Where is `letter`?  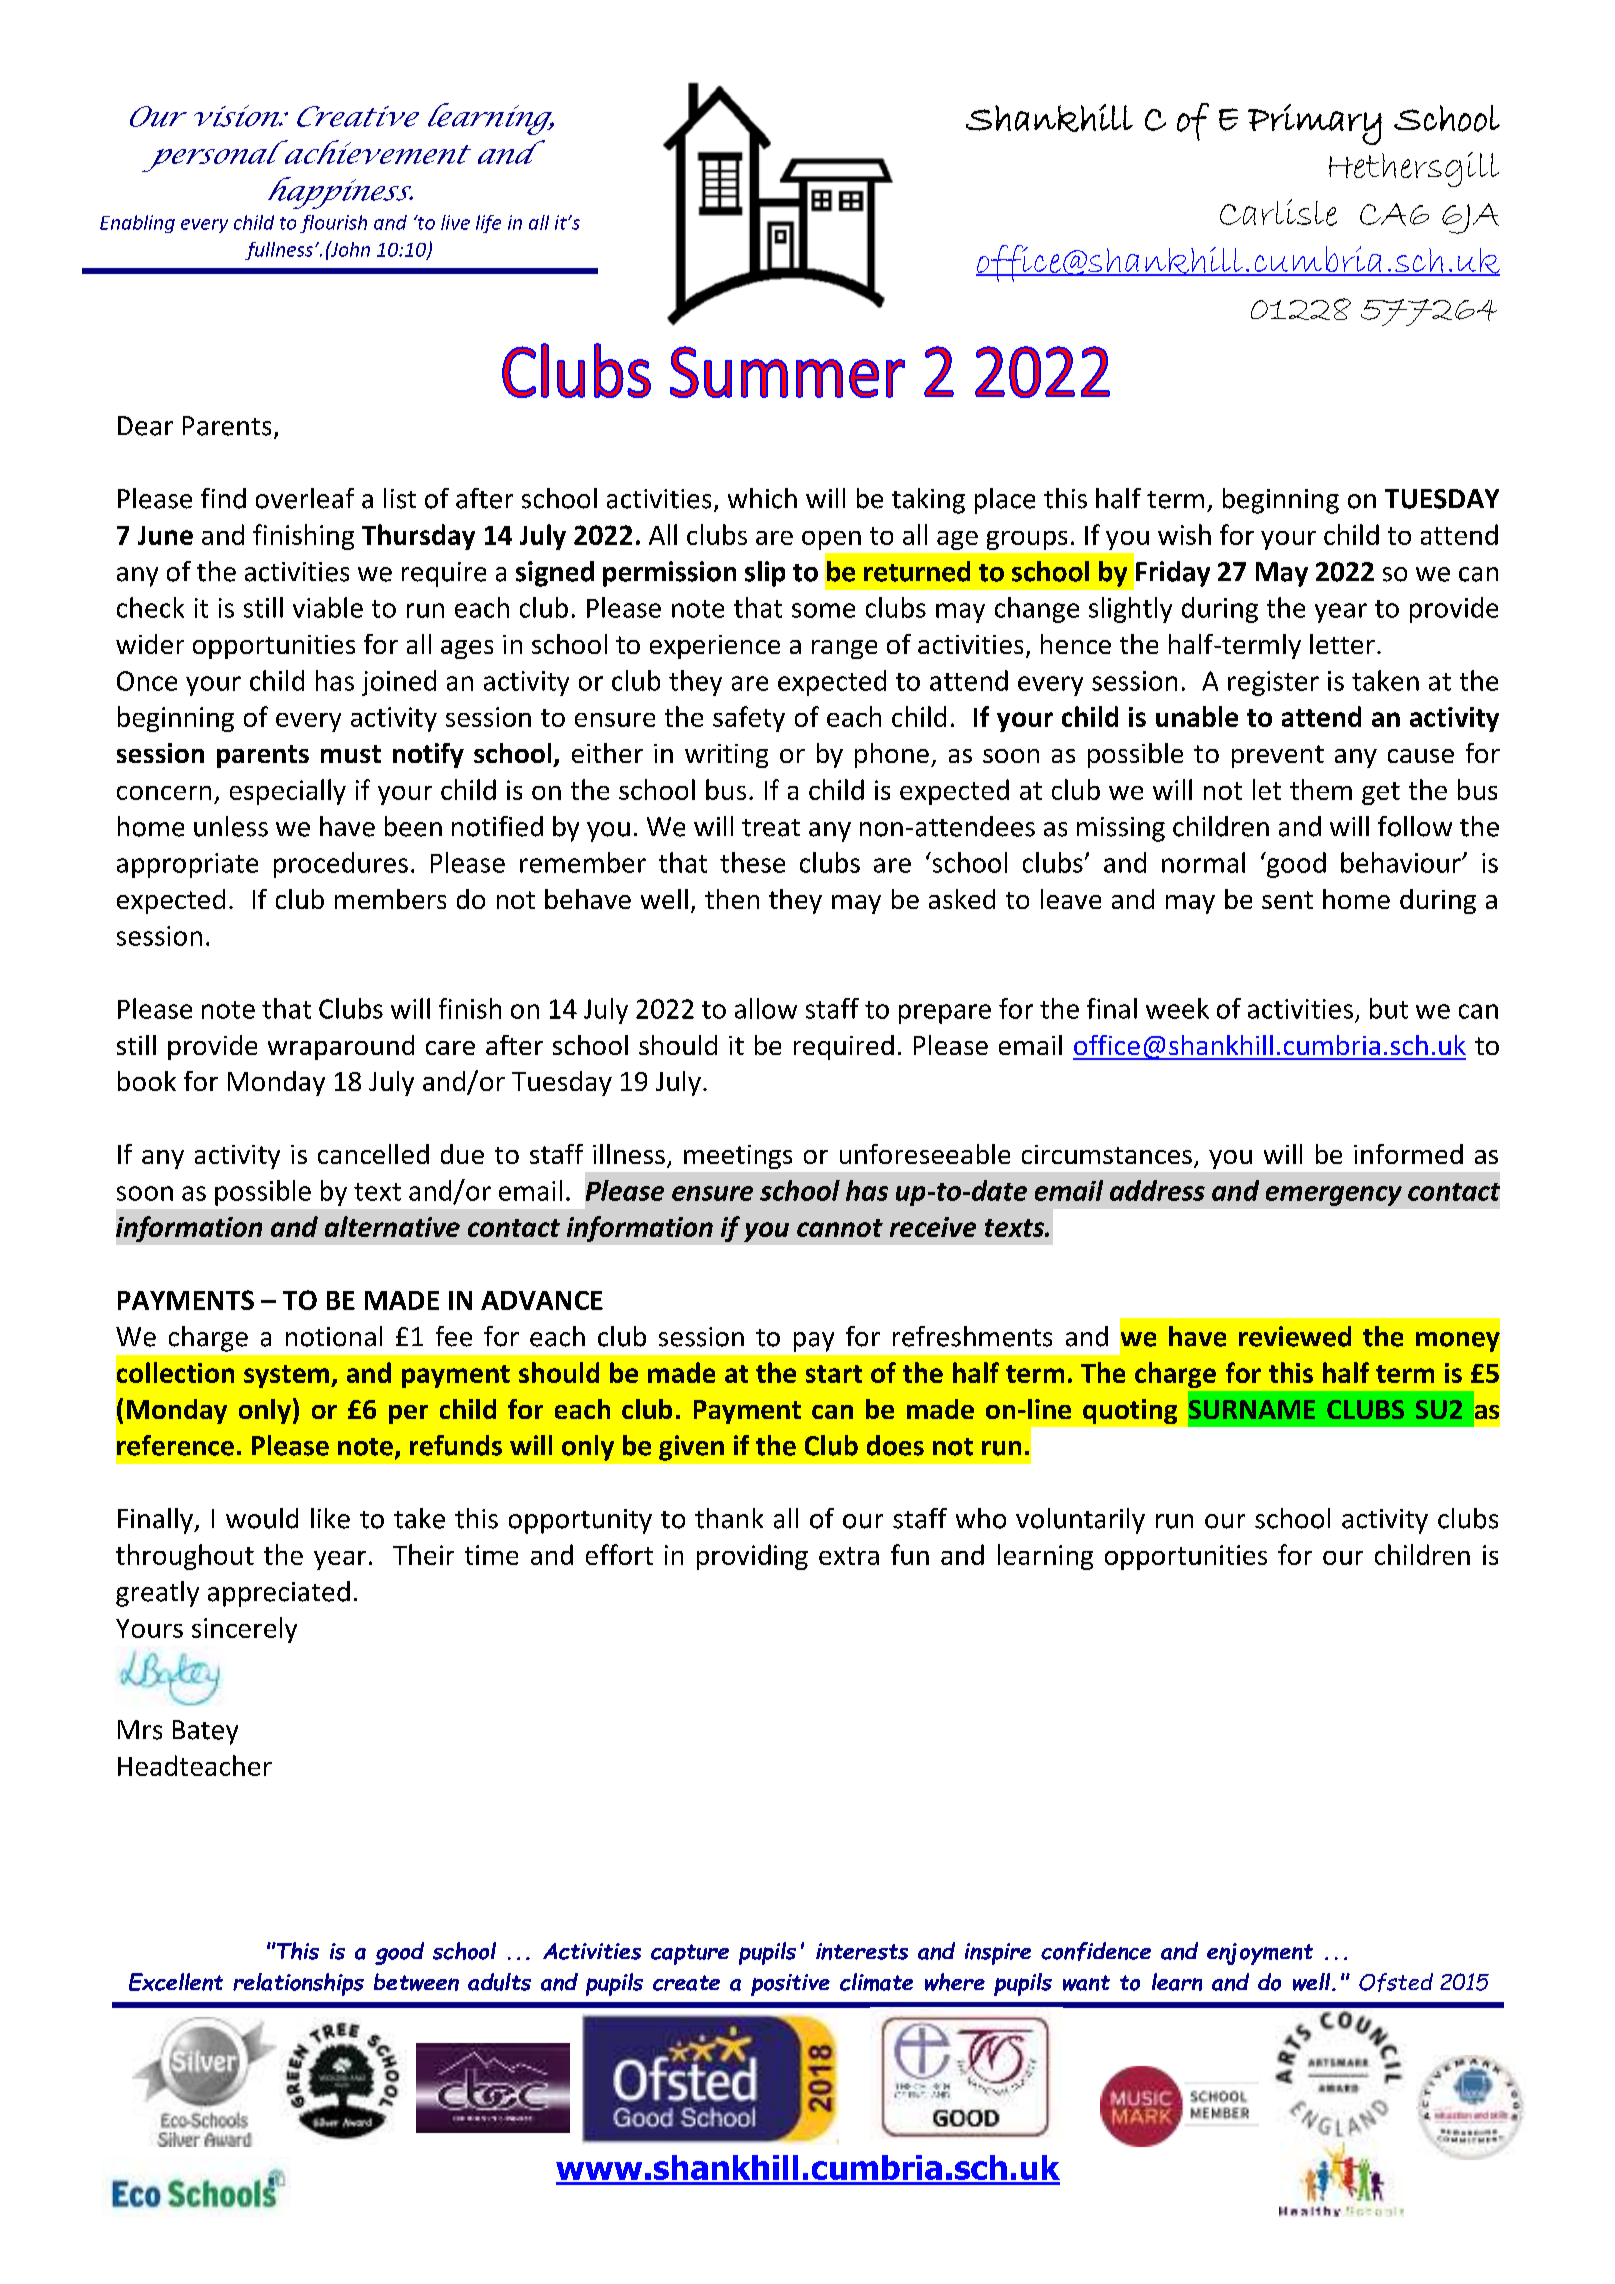
letter is located at coordinates (1342, 644).
